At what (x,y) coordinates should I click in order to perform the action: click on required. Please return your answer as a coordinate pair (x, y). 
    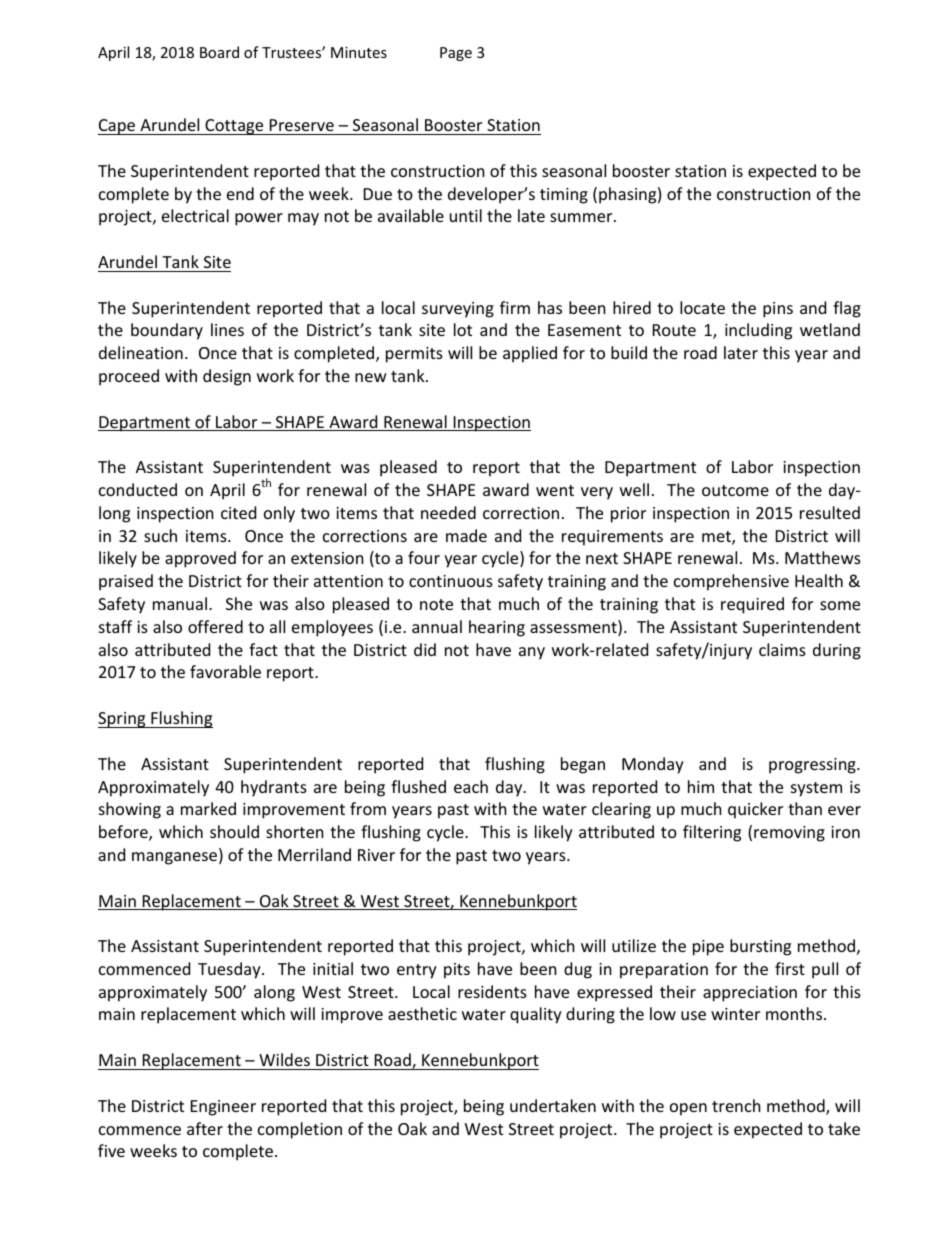
    Looking at the image, I should click on (752, 605).
